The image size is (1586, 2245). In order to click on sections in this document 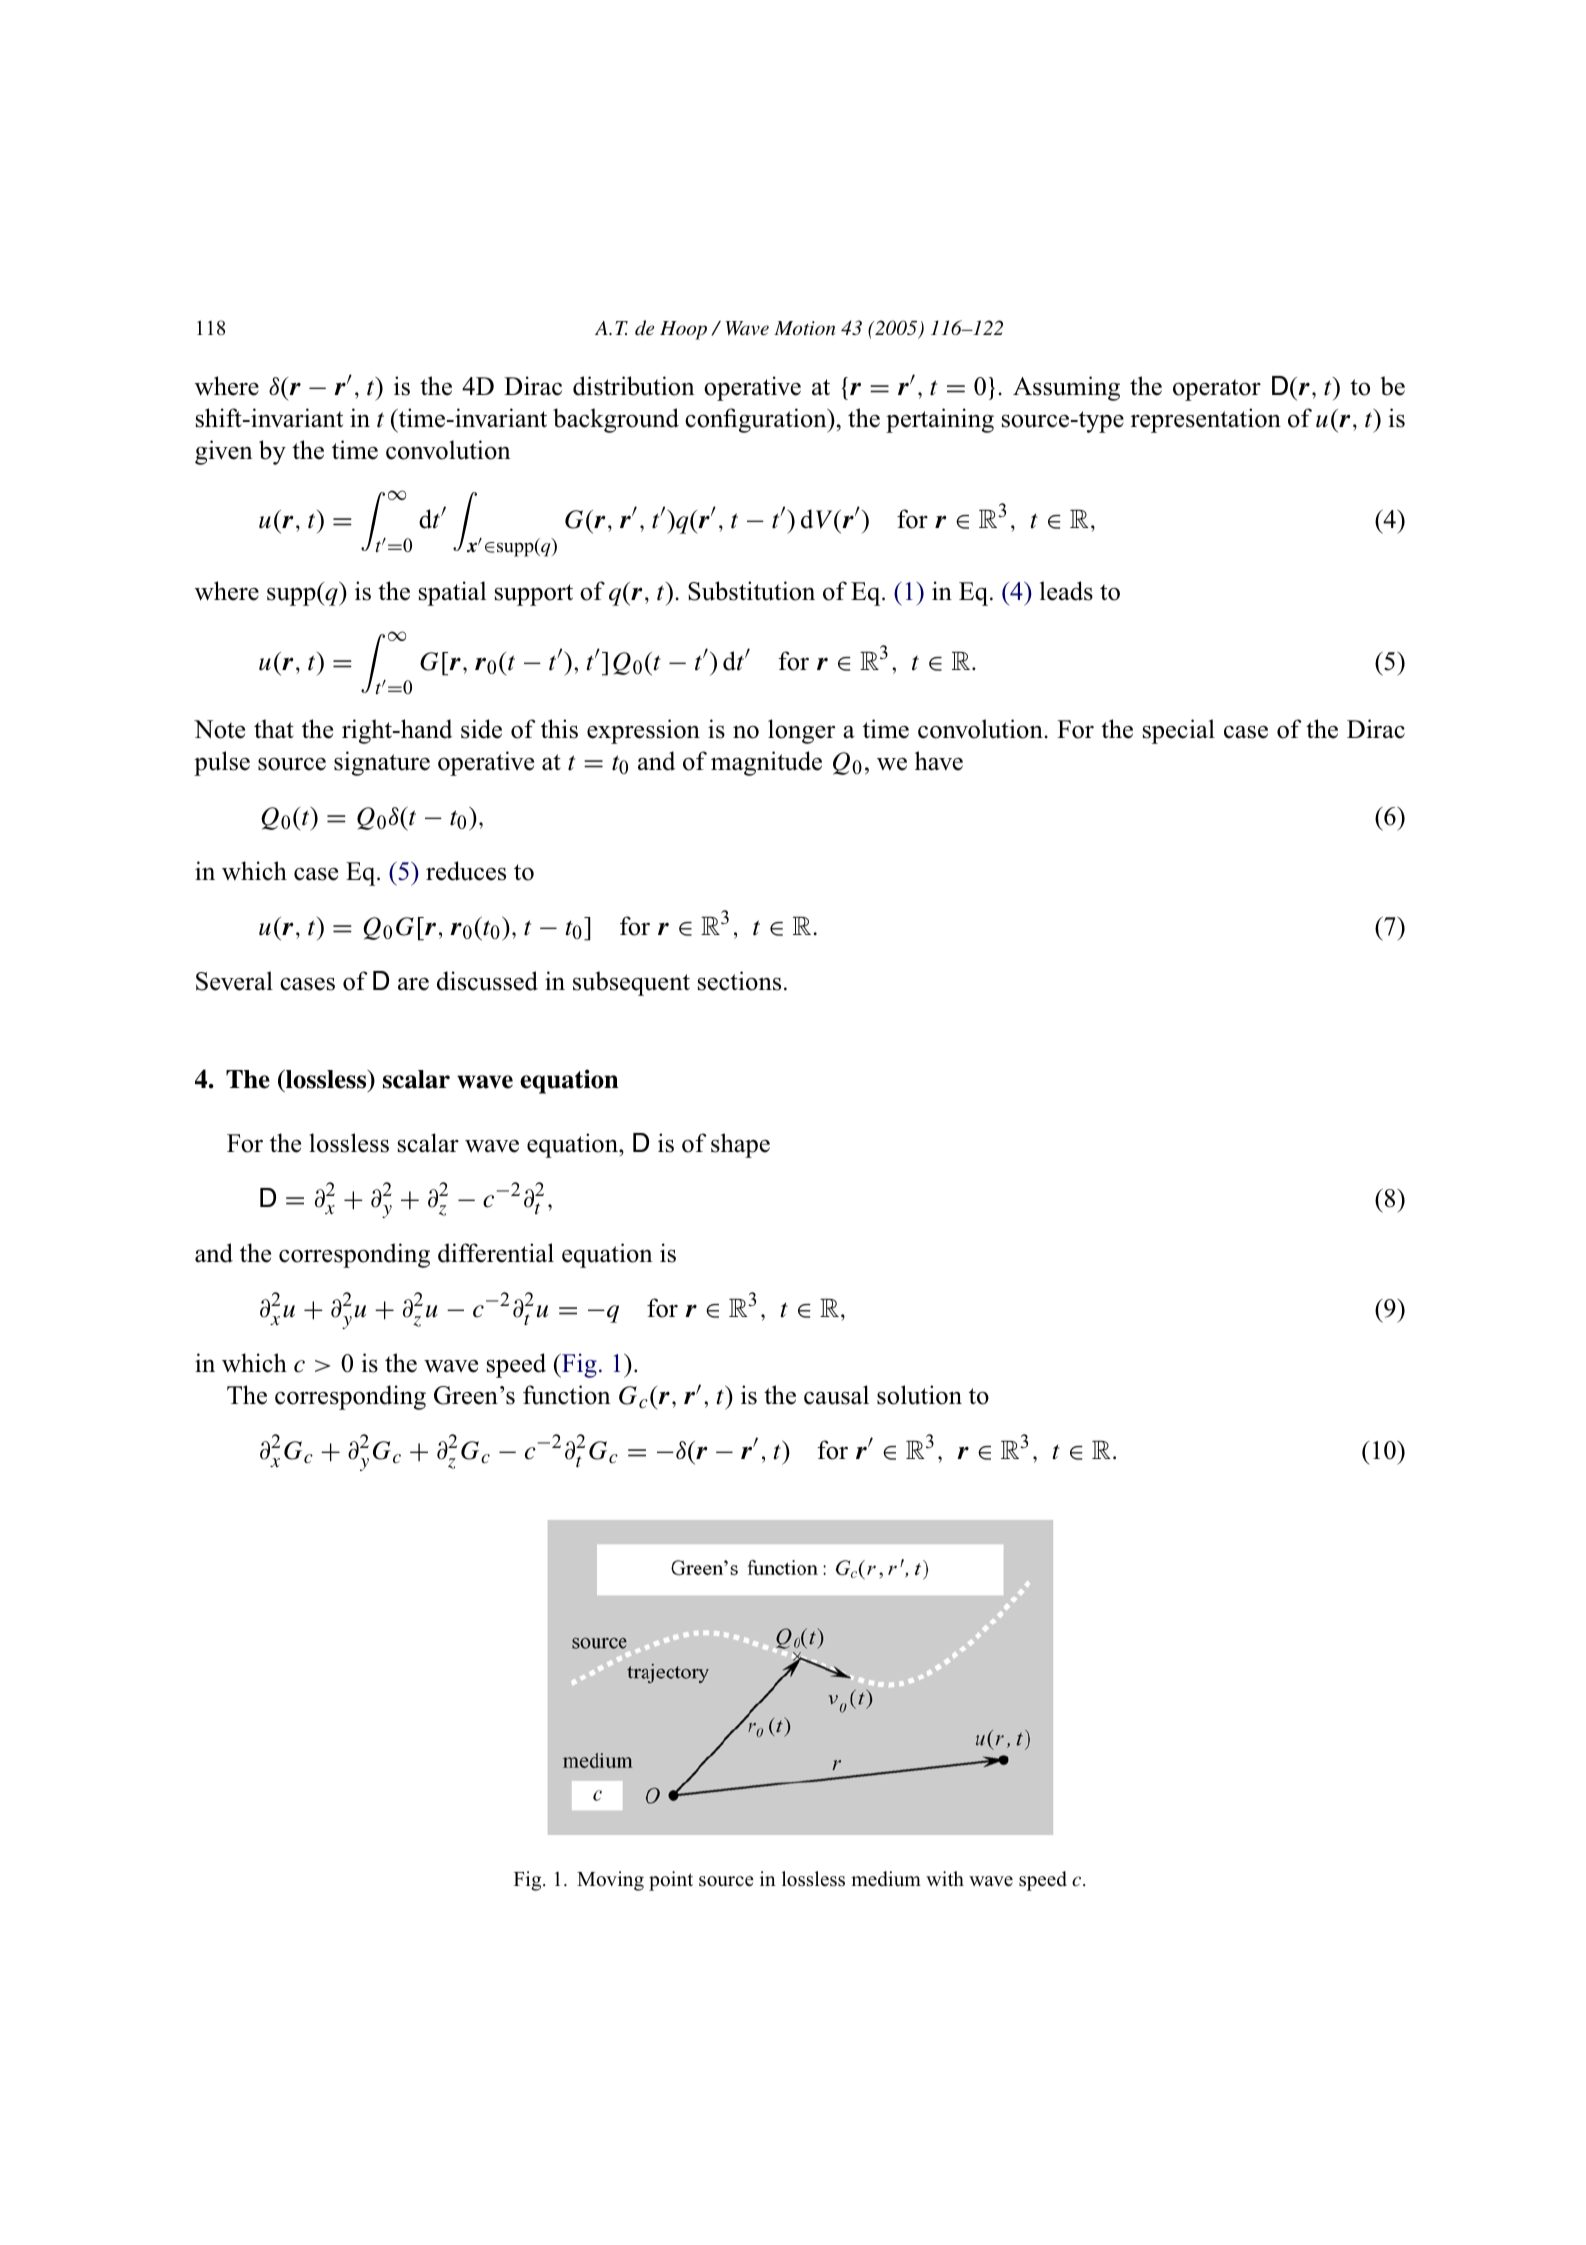, I will do `click(739, 981)`.
